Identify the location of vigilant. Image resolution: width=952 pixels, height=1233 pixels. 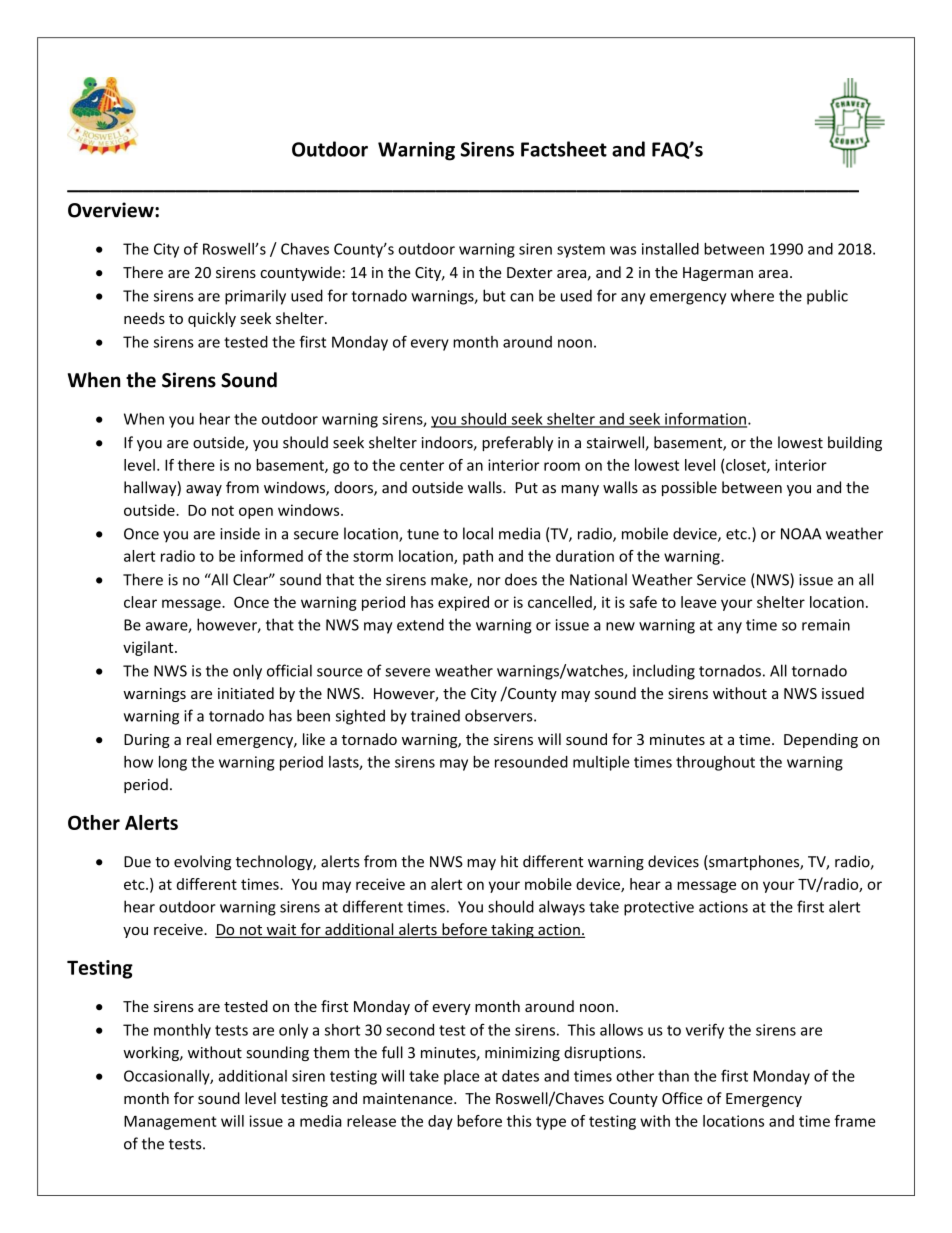
(149, 648).
